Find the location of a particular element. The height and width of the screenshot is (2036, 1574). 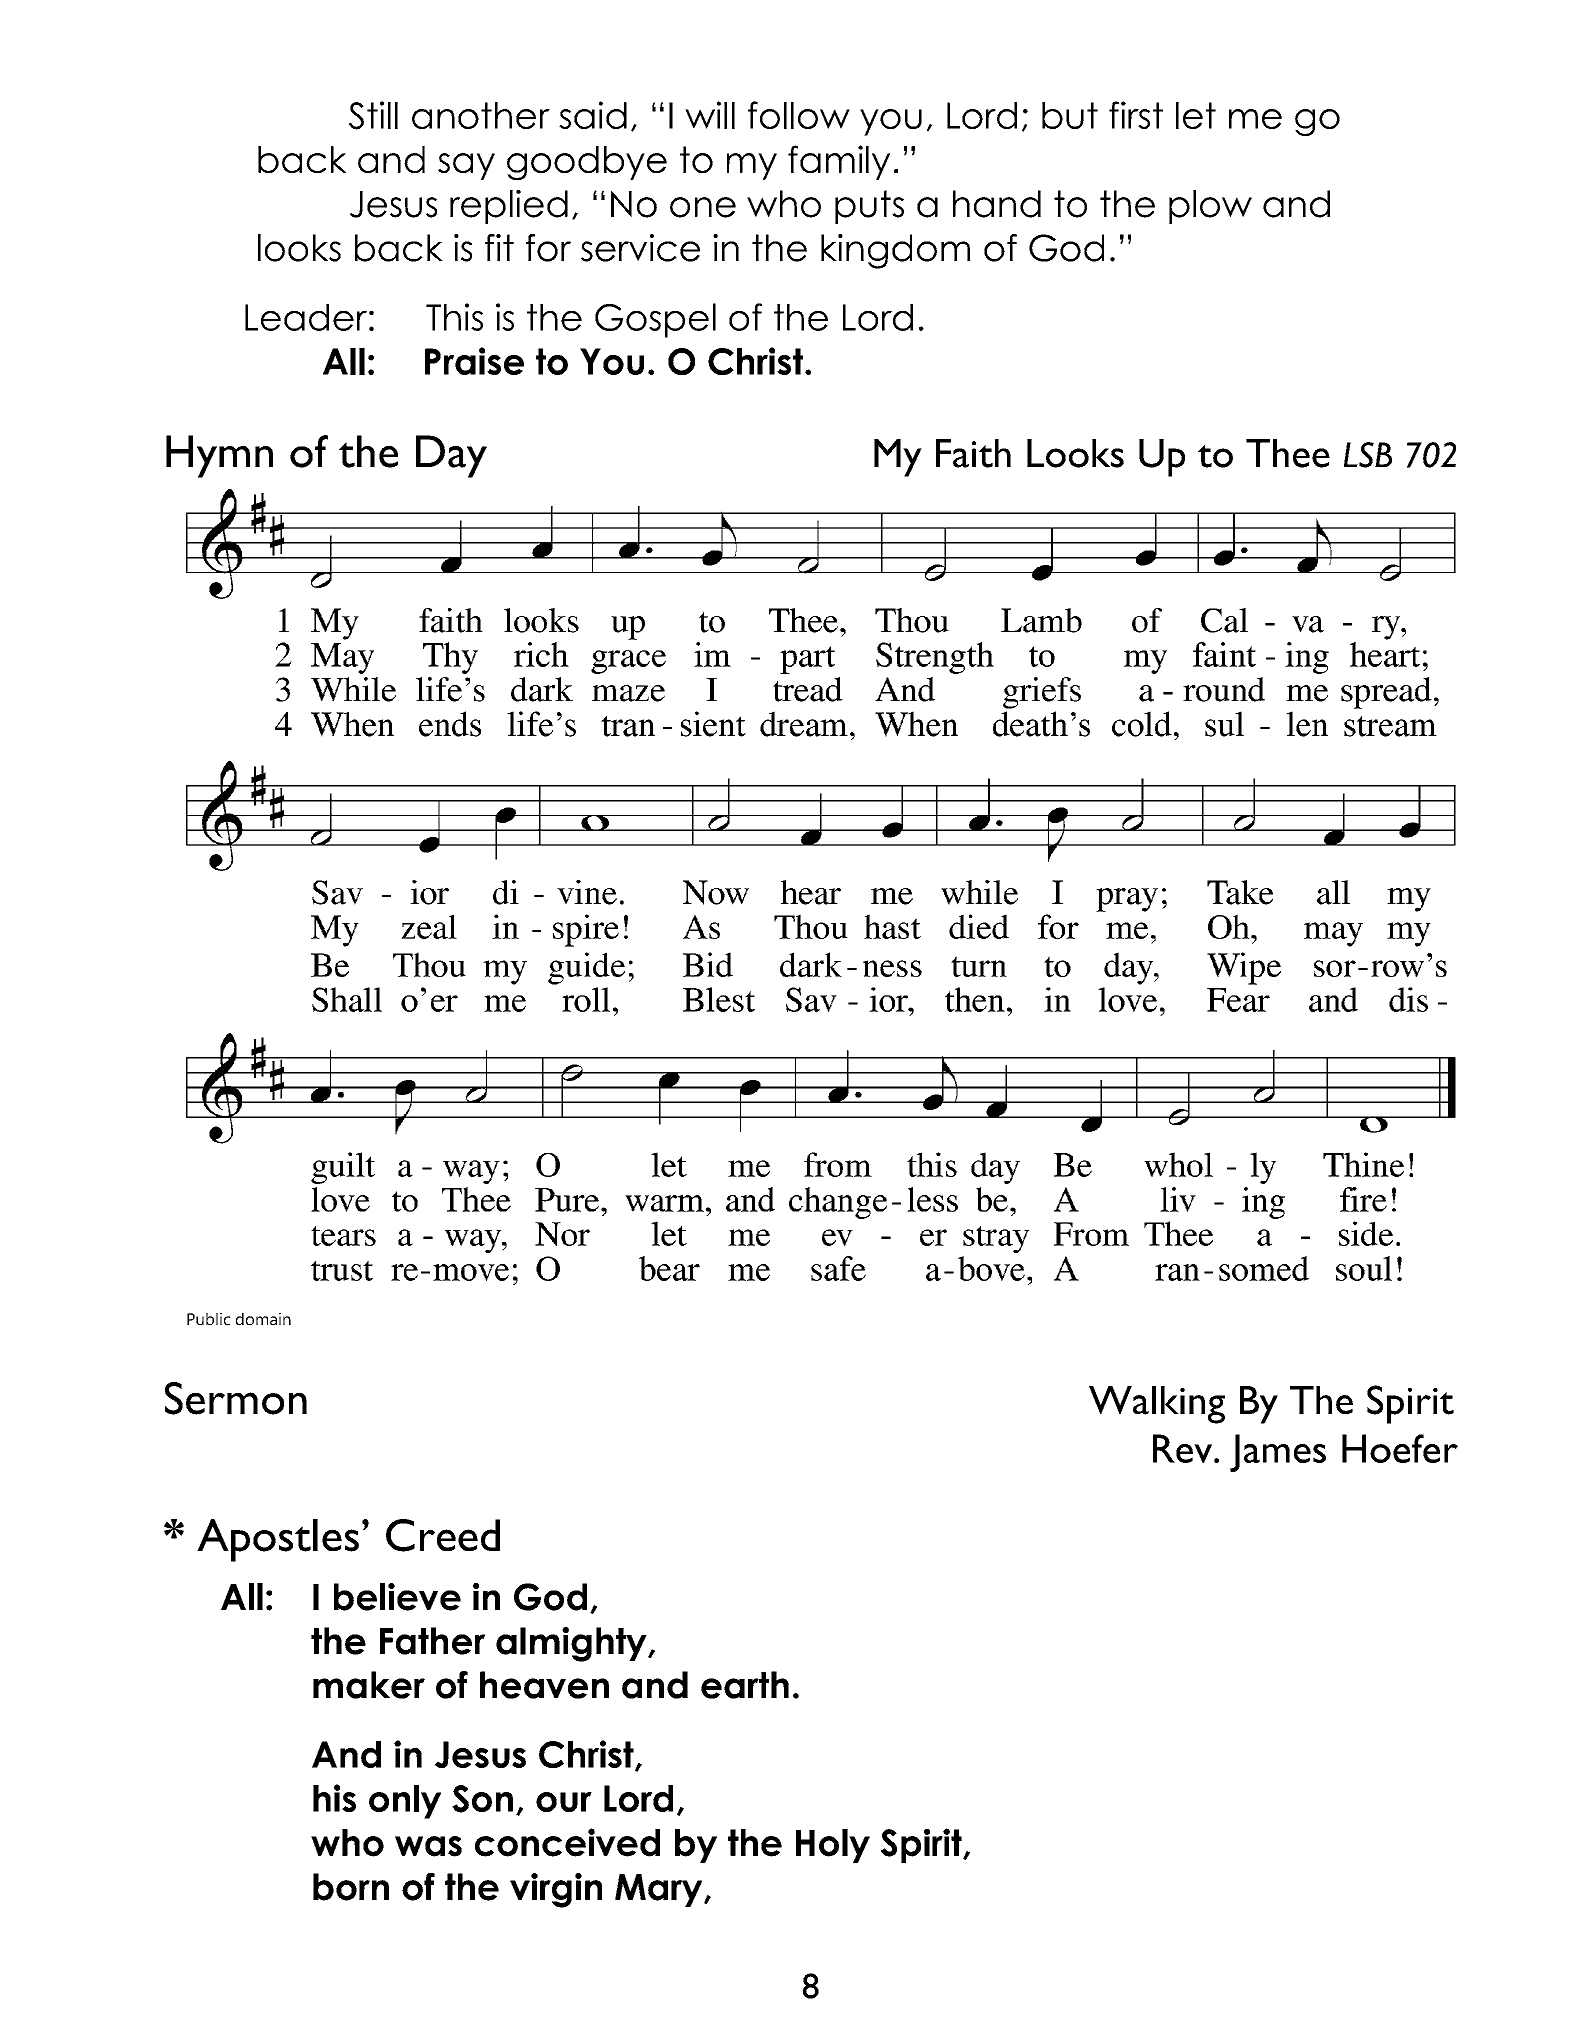

Rev is located at coordinates (1184, 1448).
